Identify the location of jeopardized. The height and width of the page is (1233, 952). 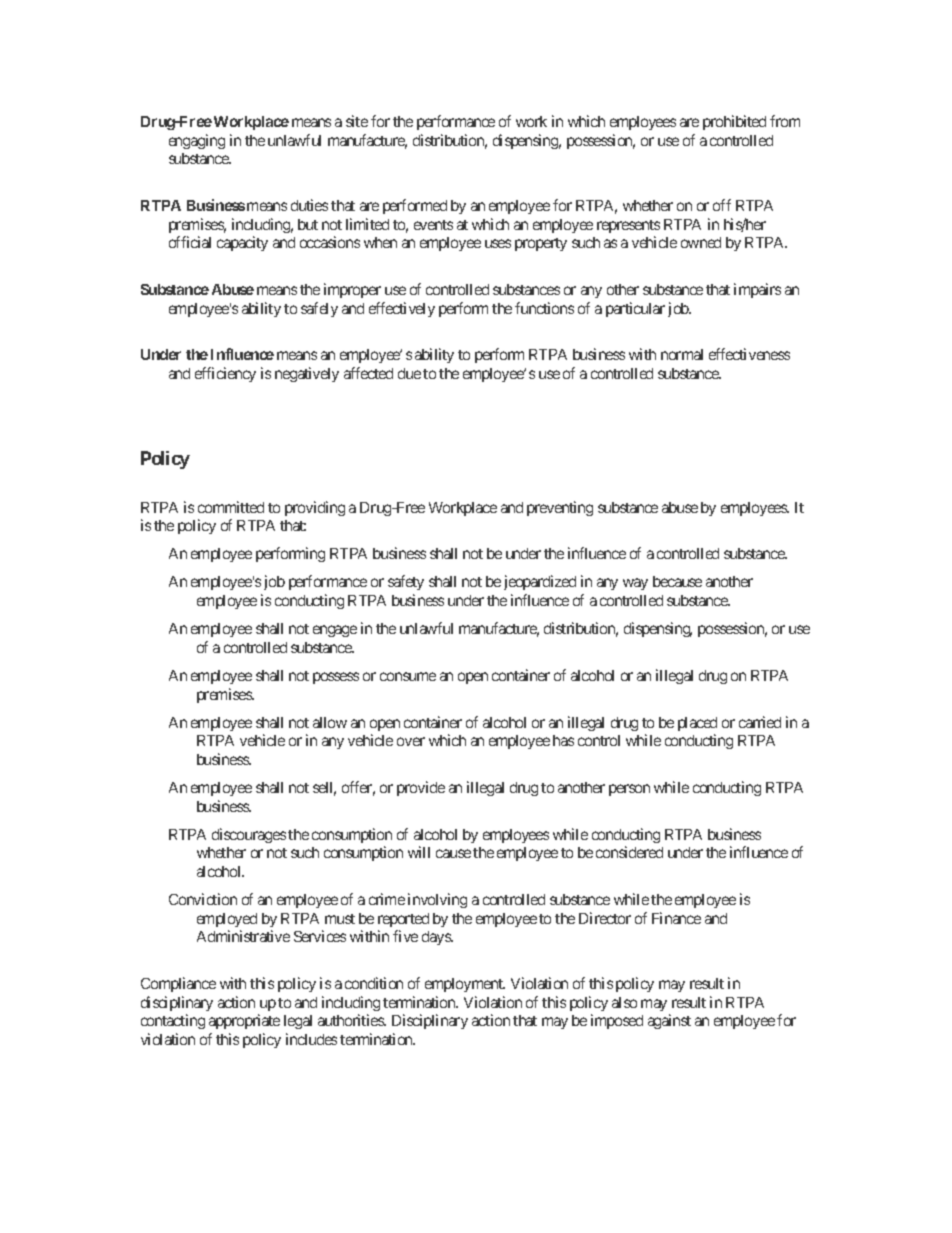
(540, 582).
